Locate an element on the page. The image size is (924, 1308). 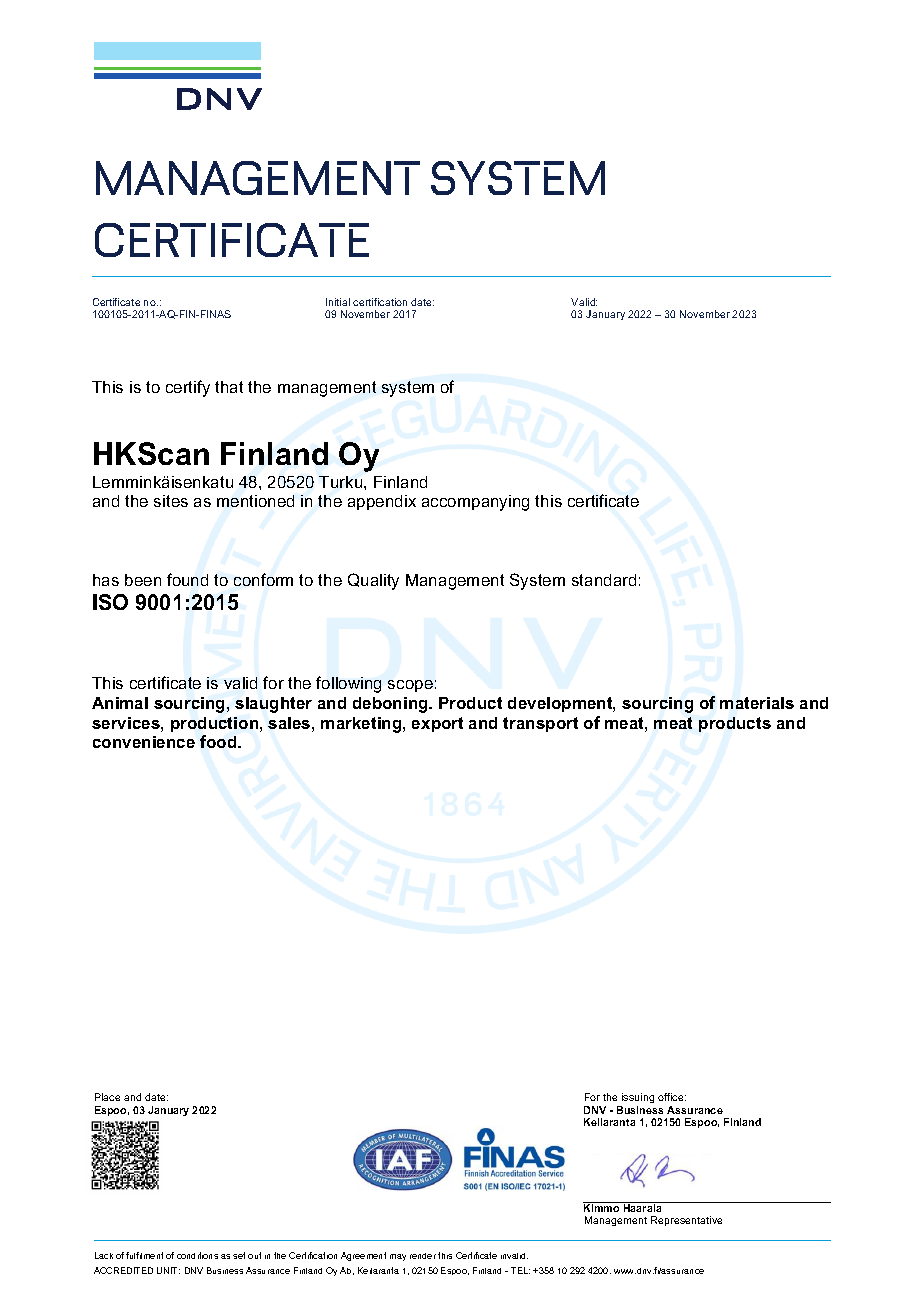
export is located at coordinates (437, 724).
